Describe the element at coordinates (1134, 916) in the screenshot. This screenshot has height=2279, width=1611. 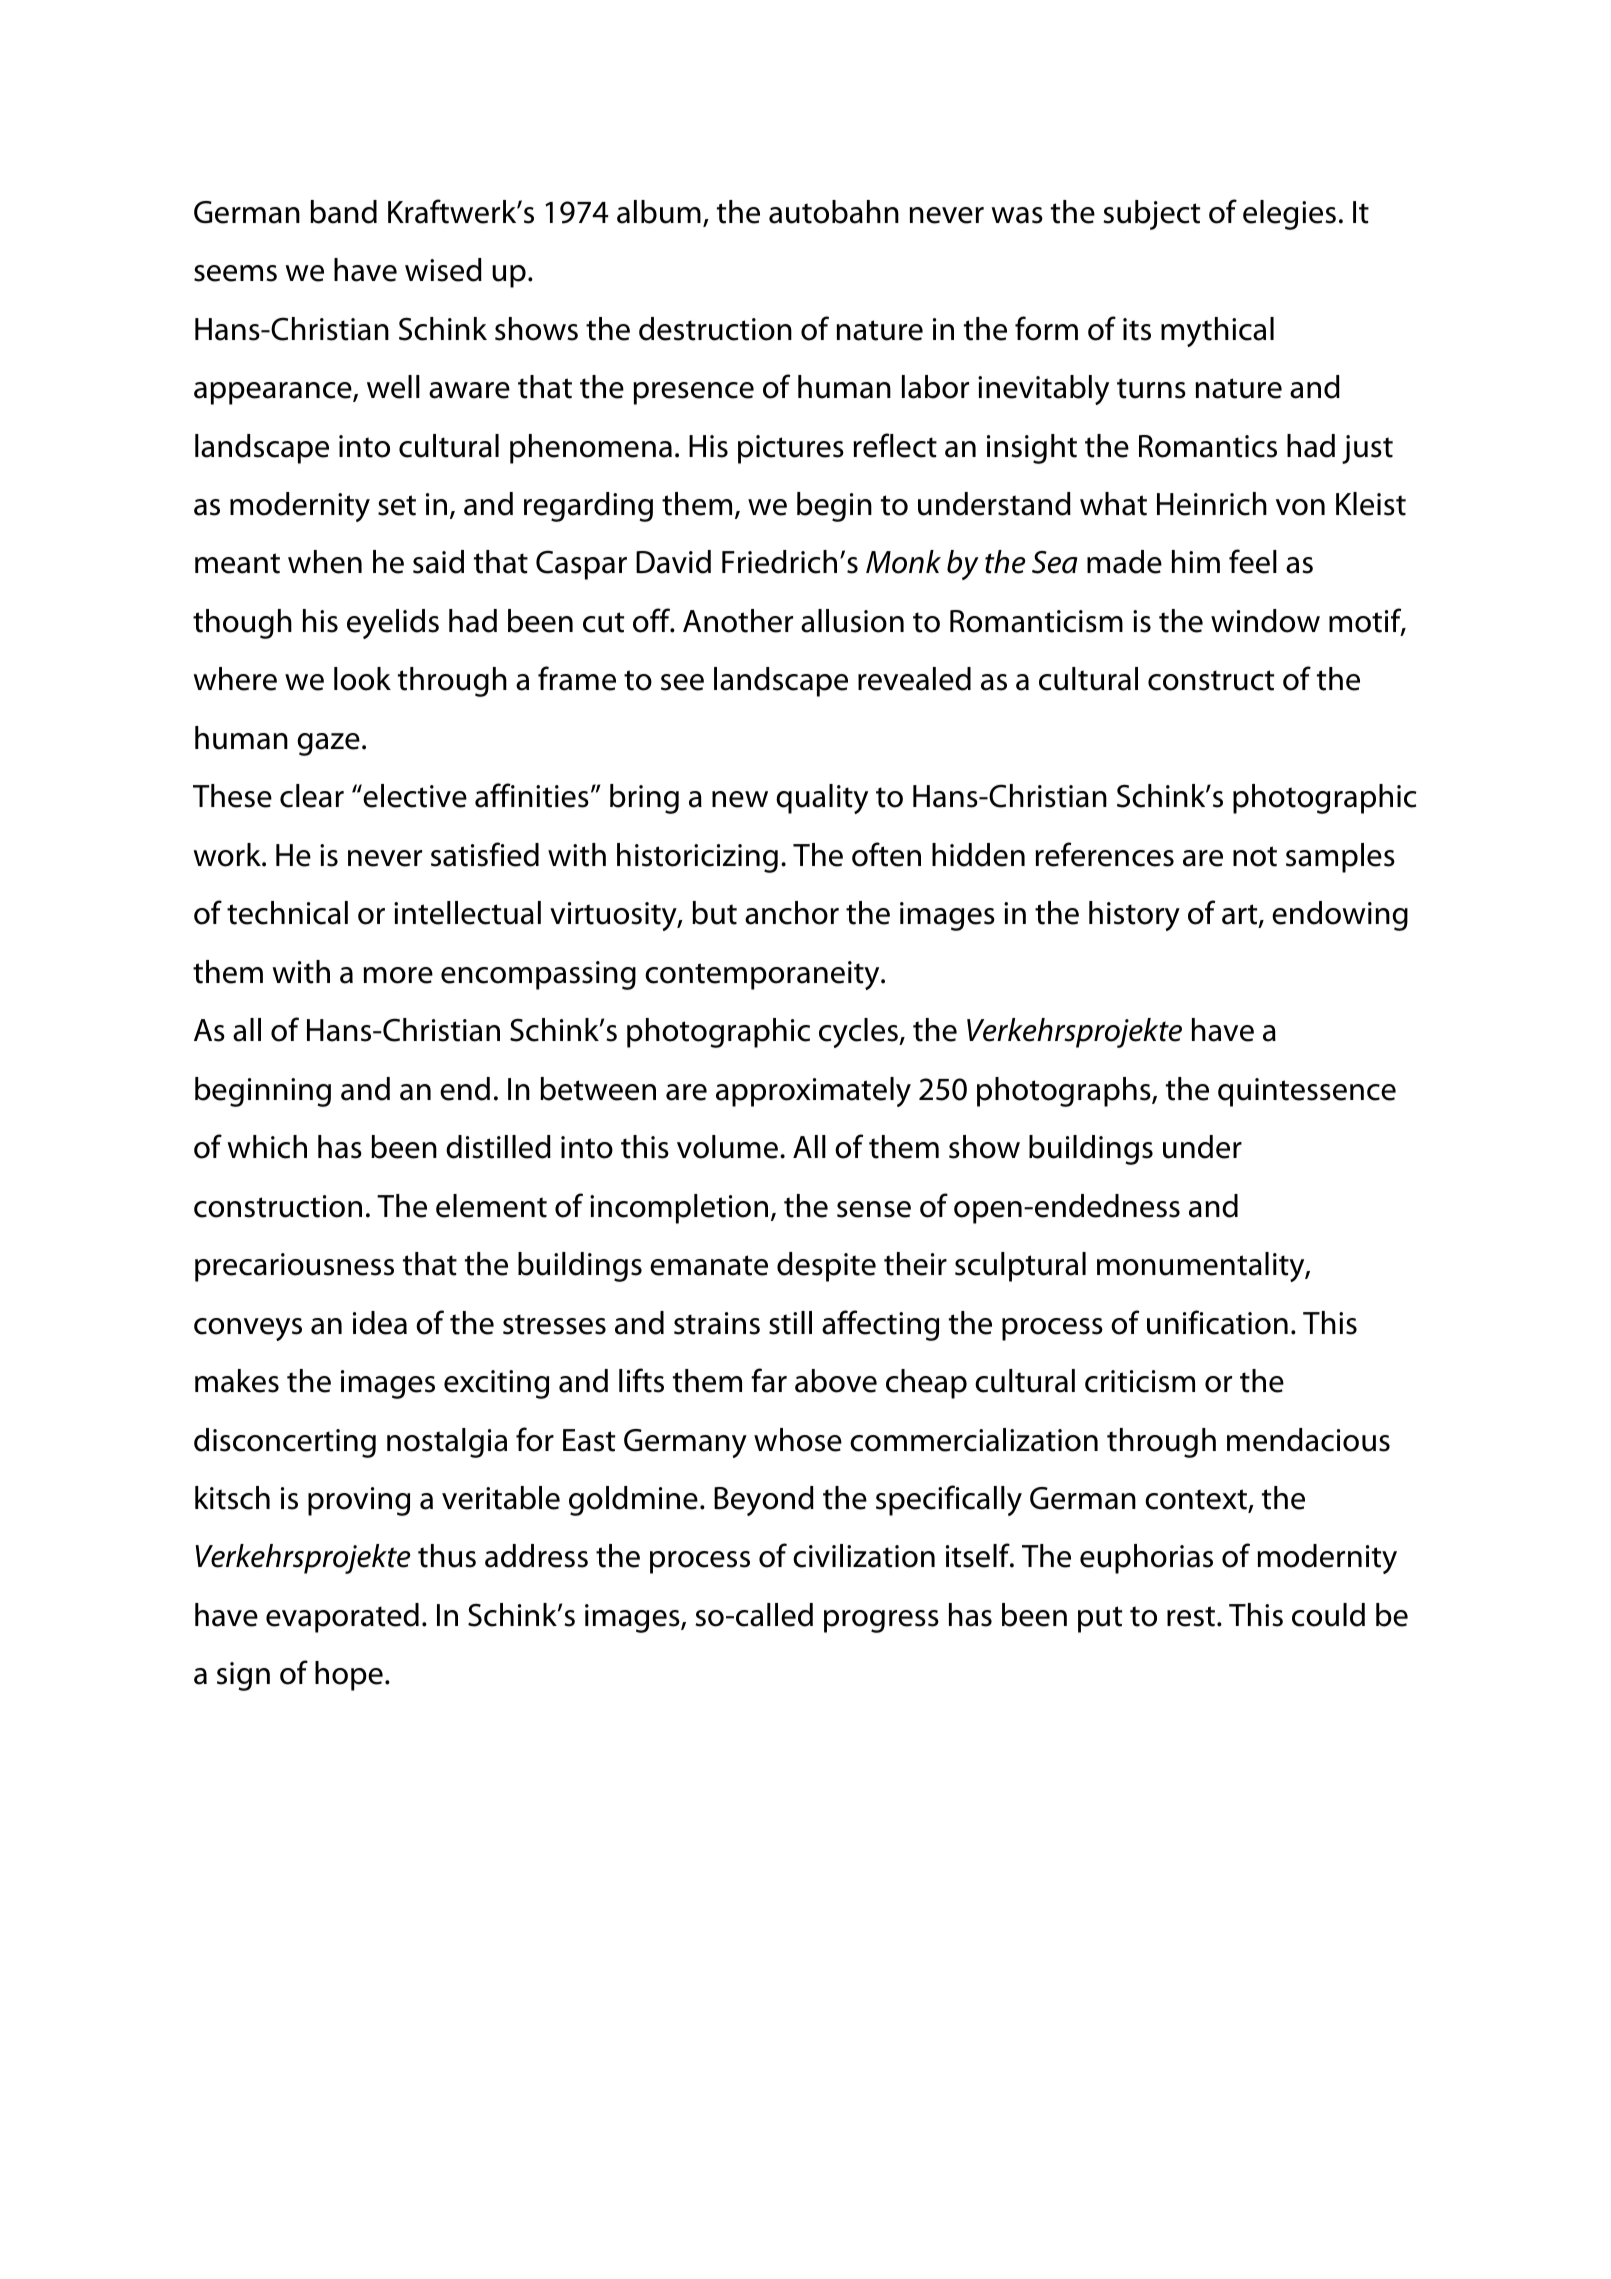
I see `history` at that location.
